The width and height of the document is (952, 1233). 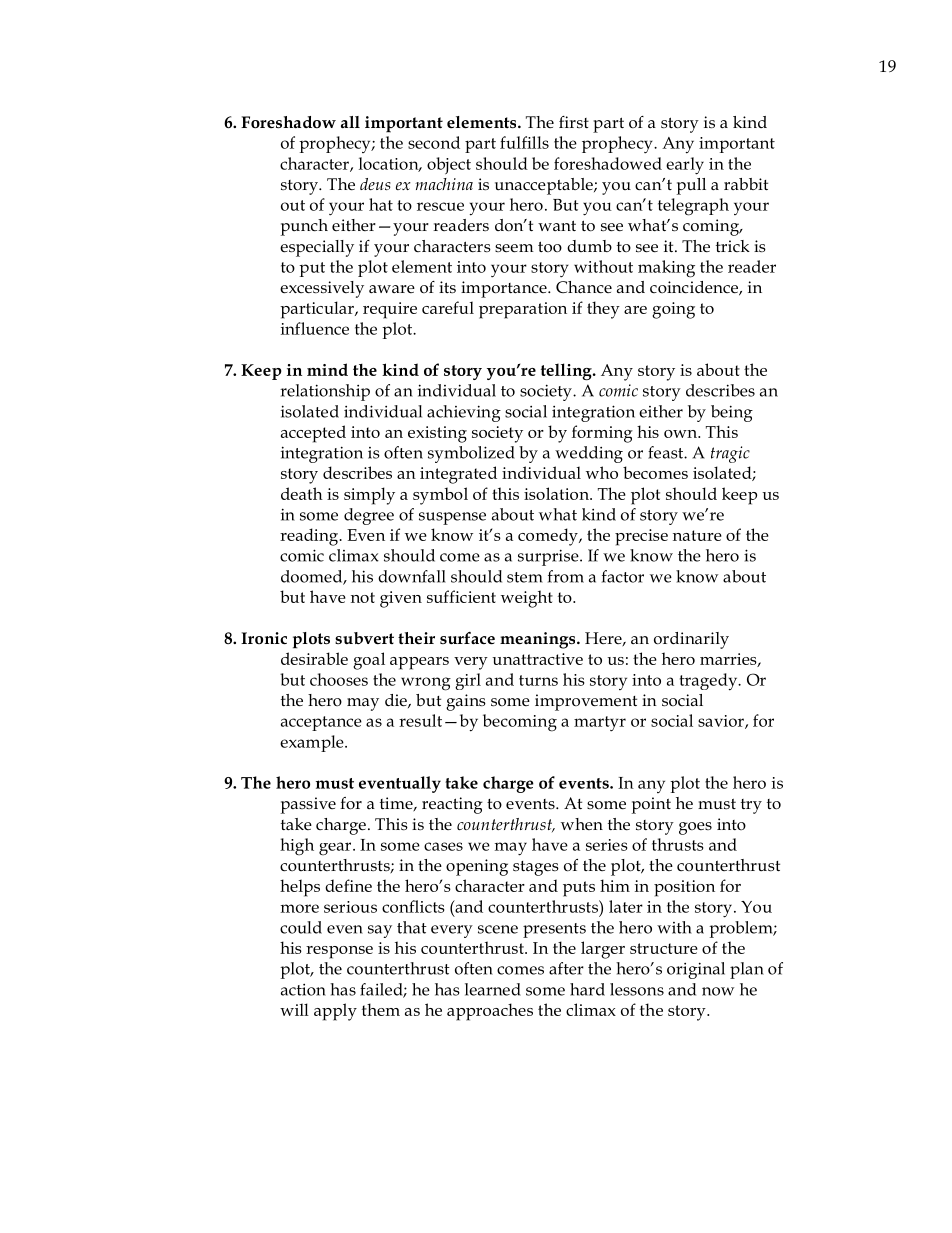 What do you see at coordinates (303, 990) in the document?
I see `action` at bounding box center [303, 990].
